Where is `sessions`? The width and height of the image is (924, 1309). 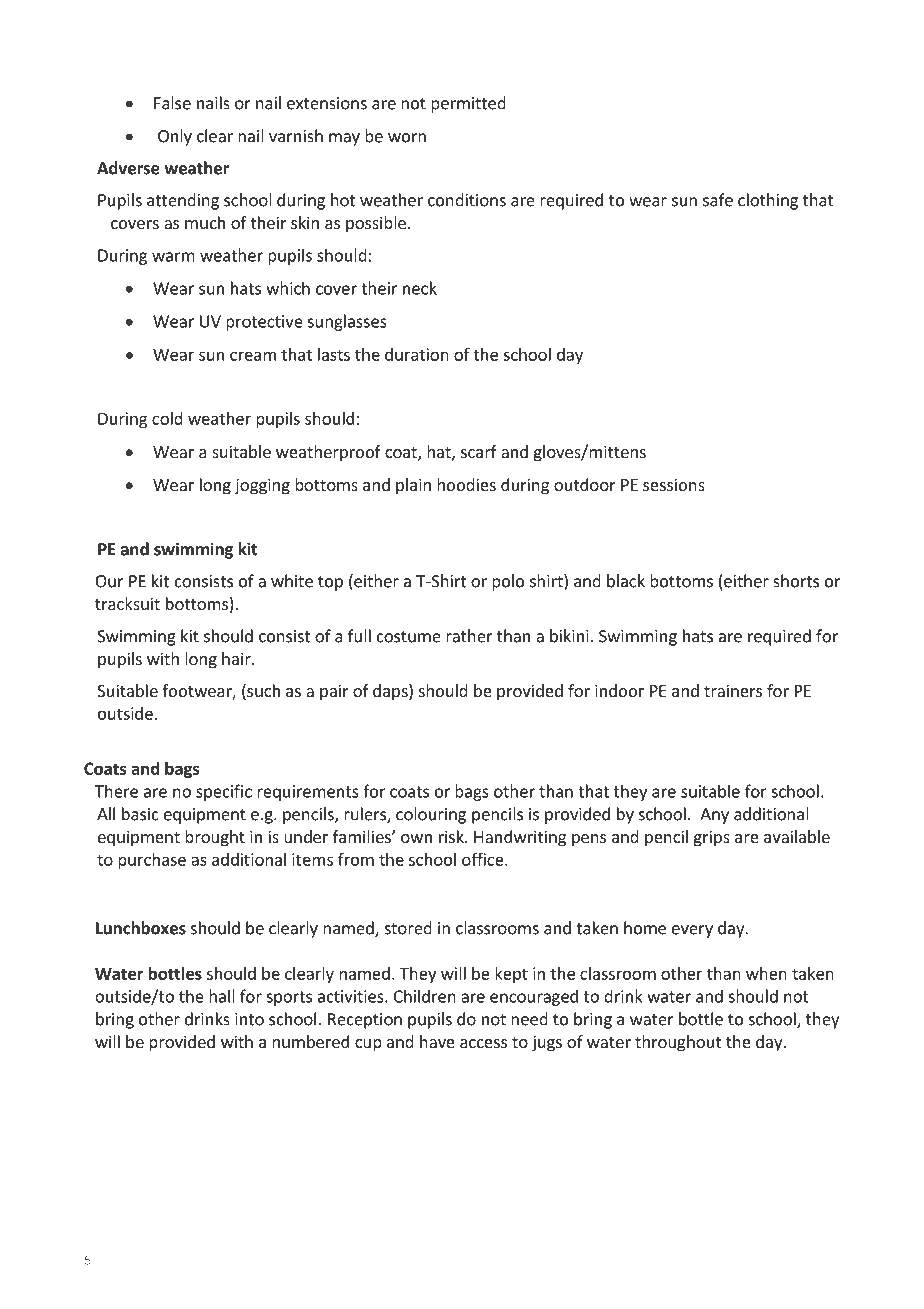 sessions is located at coordinates (674, 484).
